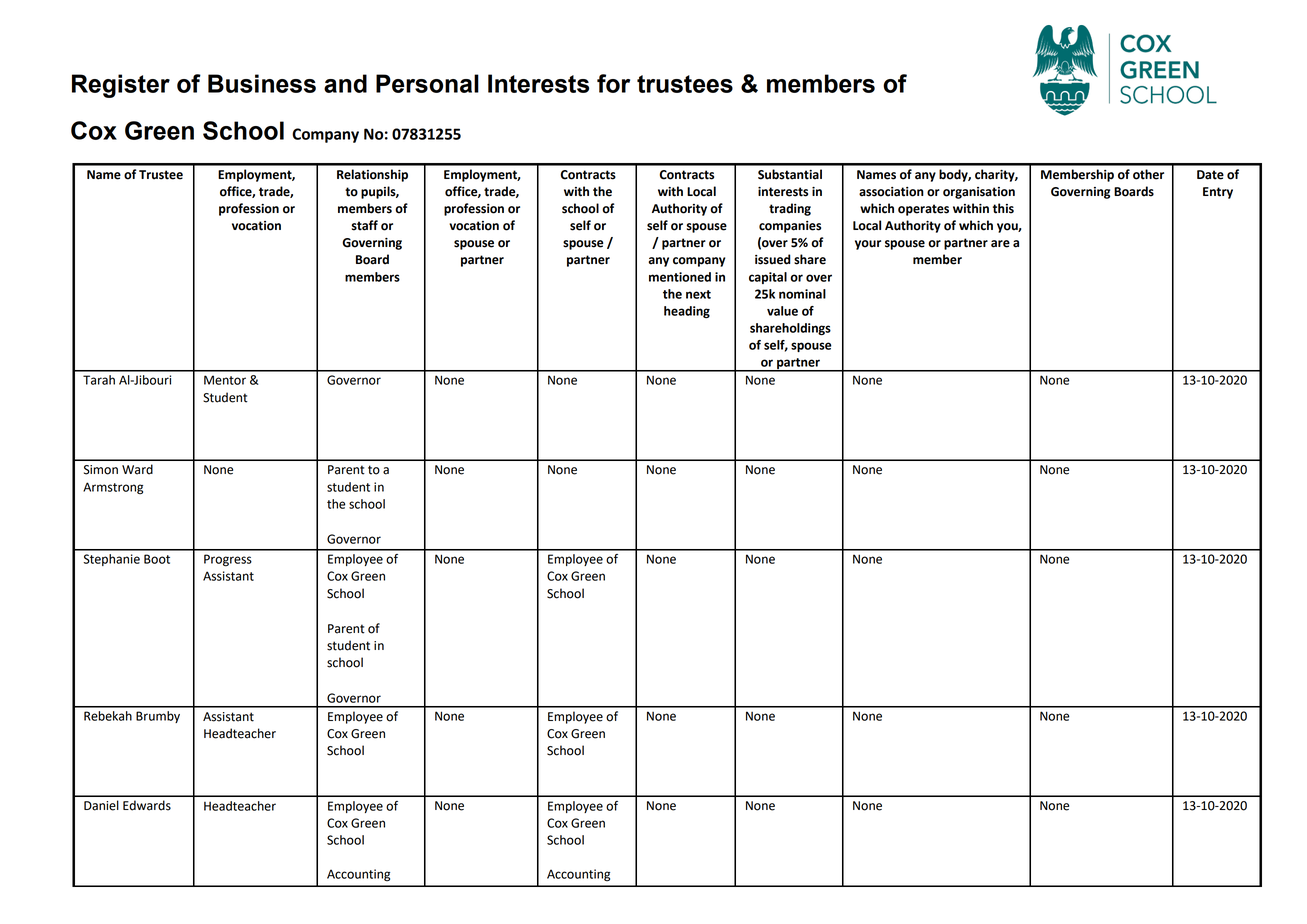 The height and width of the document is (924, 1307). I want to click on Progress, so click(228, 560).
